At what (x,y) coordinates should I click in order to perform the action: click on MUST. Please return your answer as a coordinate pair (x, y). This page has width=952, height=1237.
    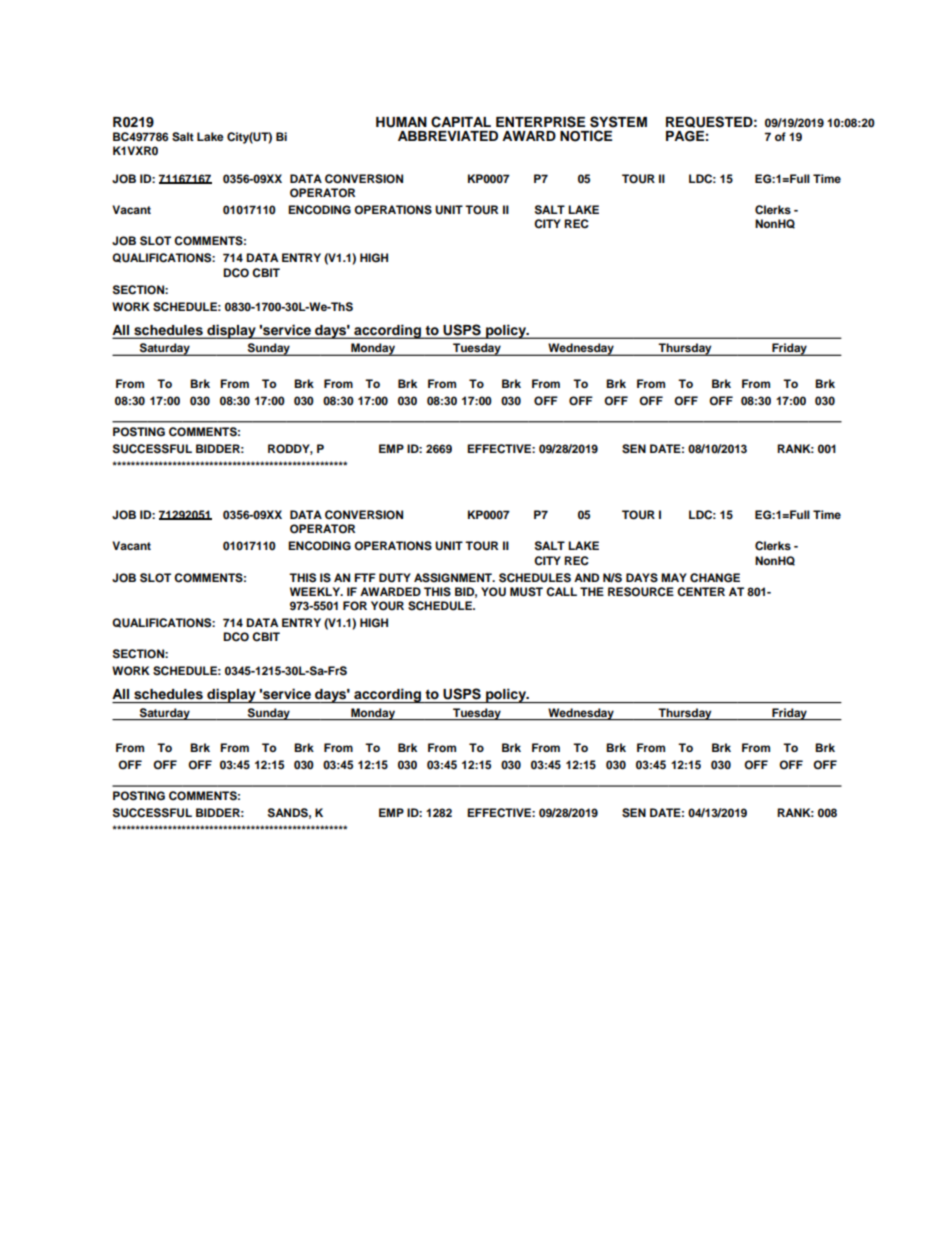
    Looking at the image, I should click on (526, 592).
